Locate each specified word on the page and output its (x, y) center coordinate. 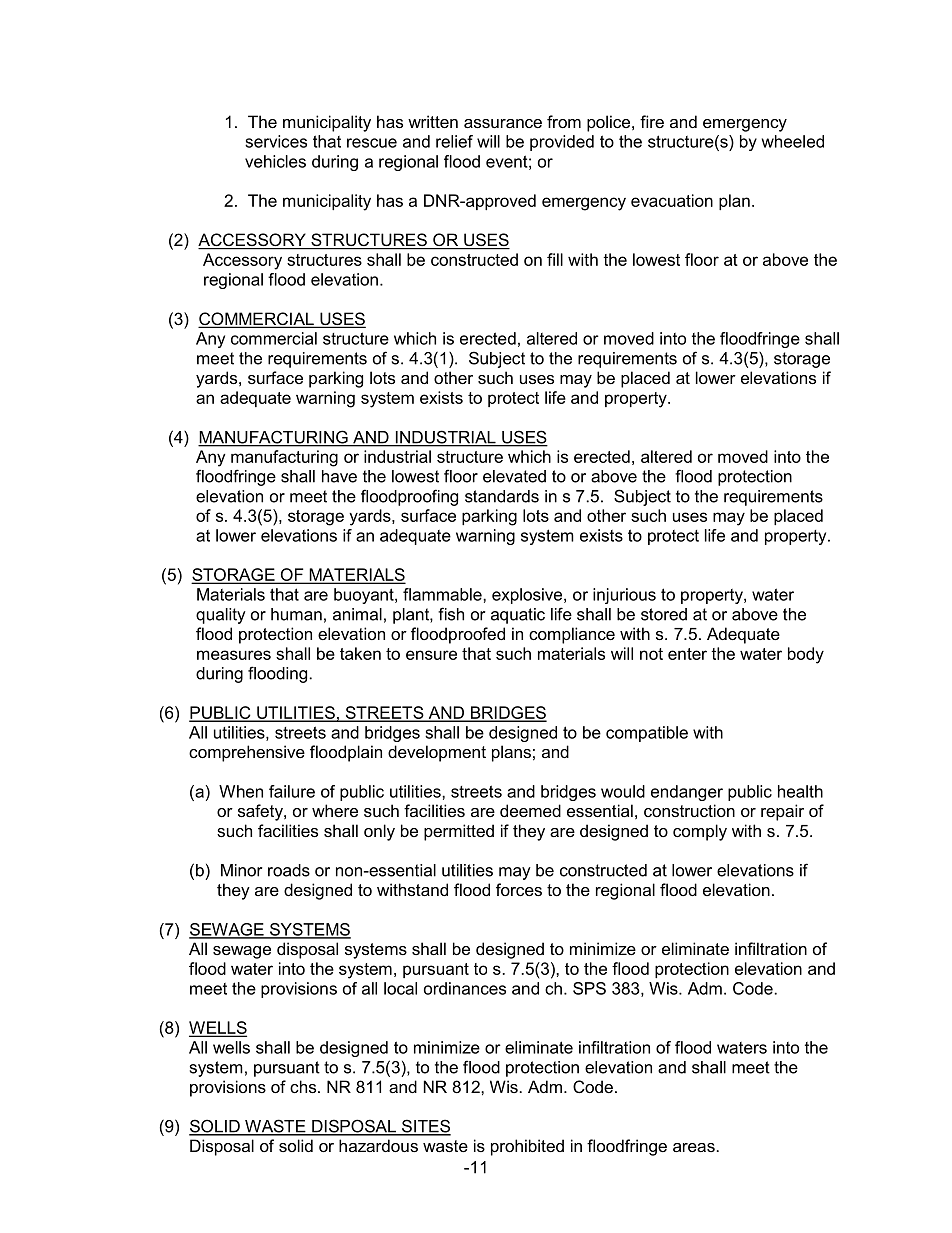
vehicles (275, 161)
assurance (503, 123)
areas (694, 1147)
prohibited (527, 1147)
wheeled (793, 141)
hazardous (378, 1145)
